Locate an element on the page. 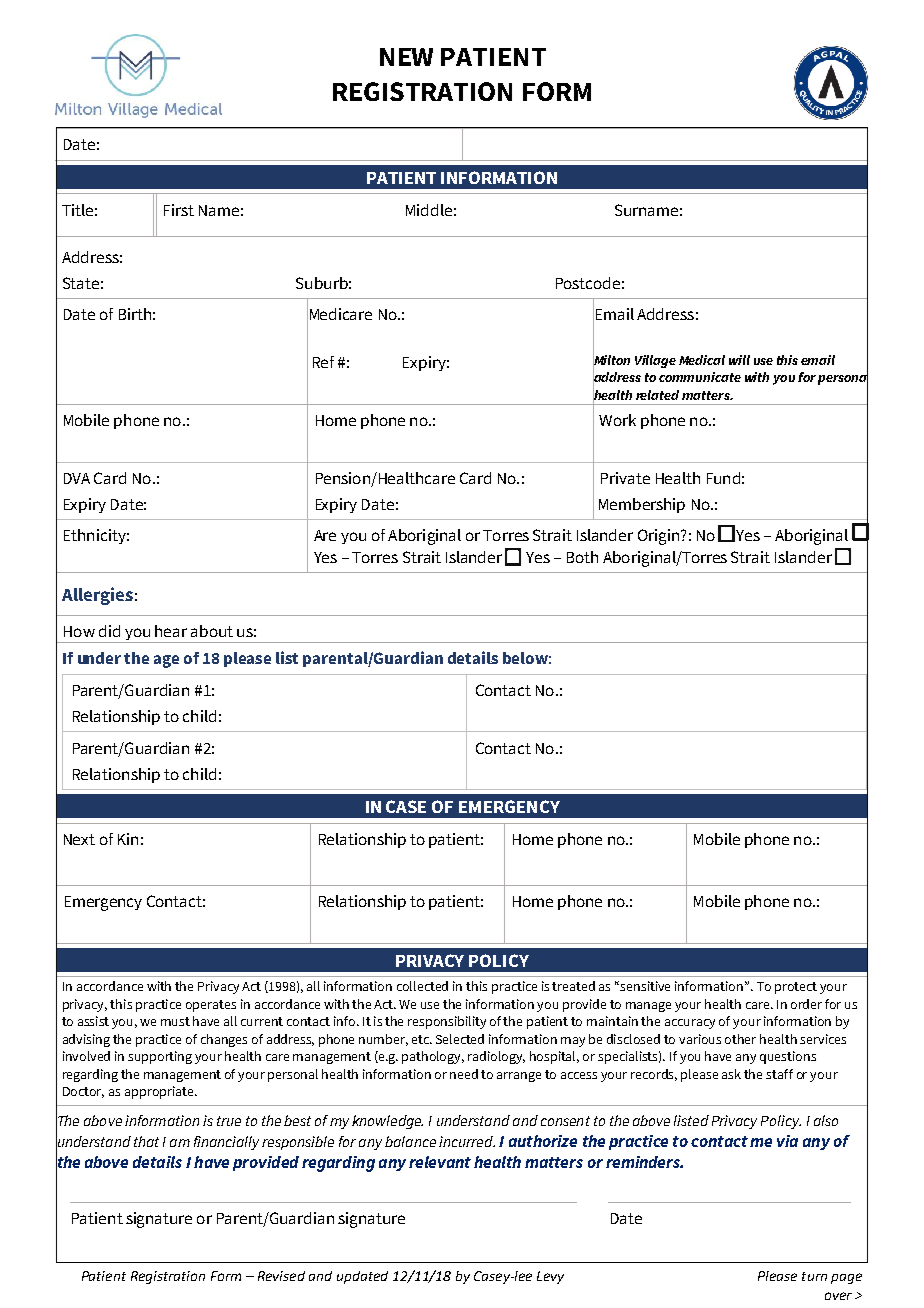  NEW is located at coordinates (406, 57).
